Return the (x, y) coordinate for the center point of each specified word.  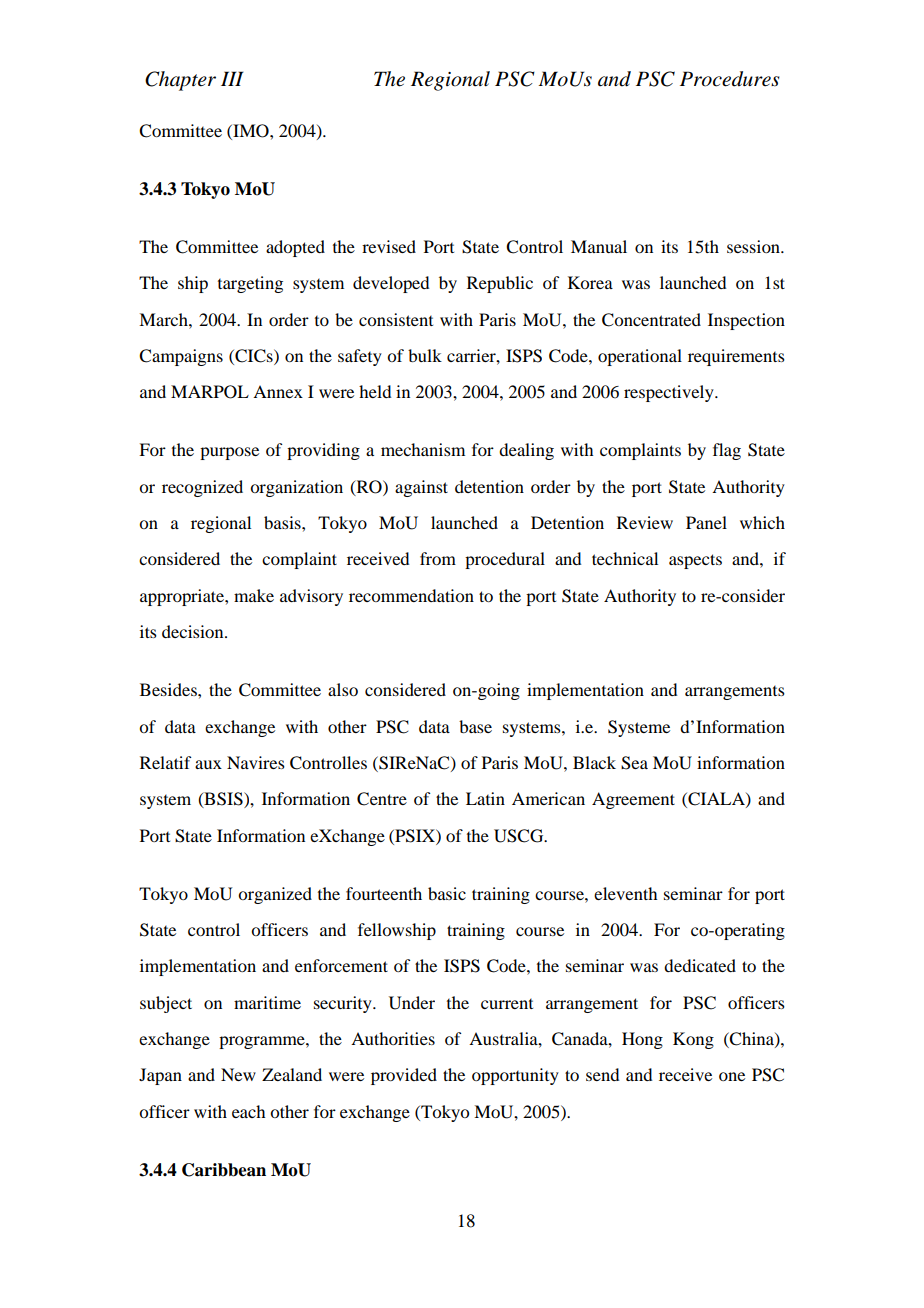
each (248, 1111)
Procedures (730, 79)
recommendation (411, 595)
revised (389, 246)
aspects (695, 561)
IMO (251, 131)
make (254, 595)
